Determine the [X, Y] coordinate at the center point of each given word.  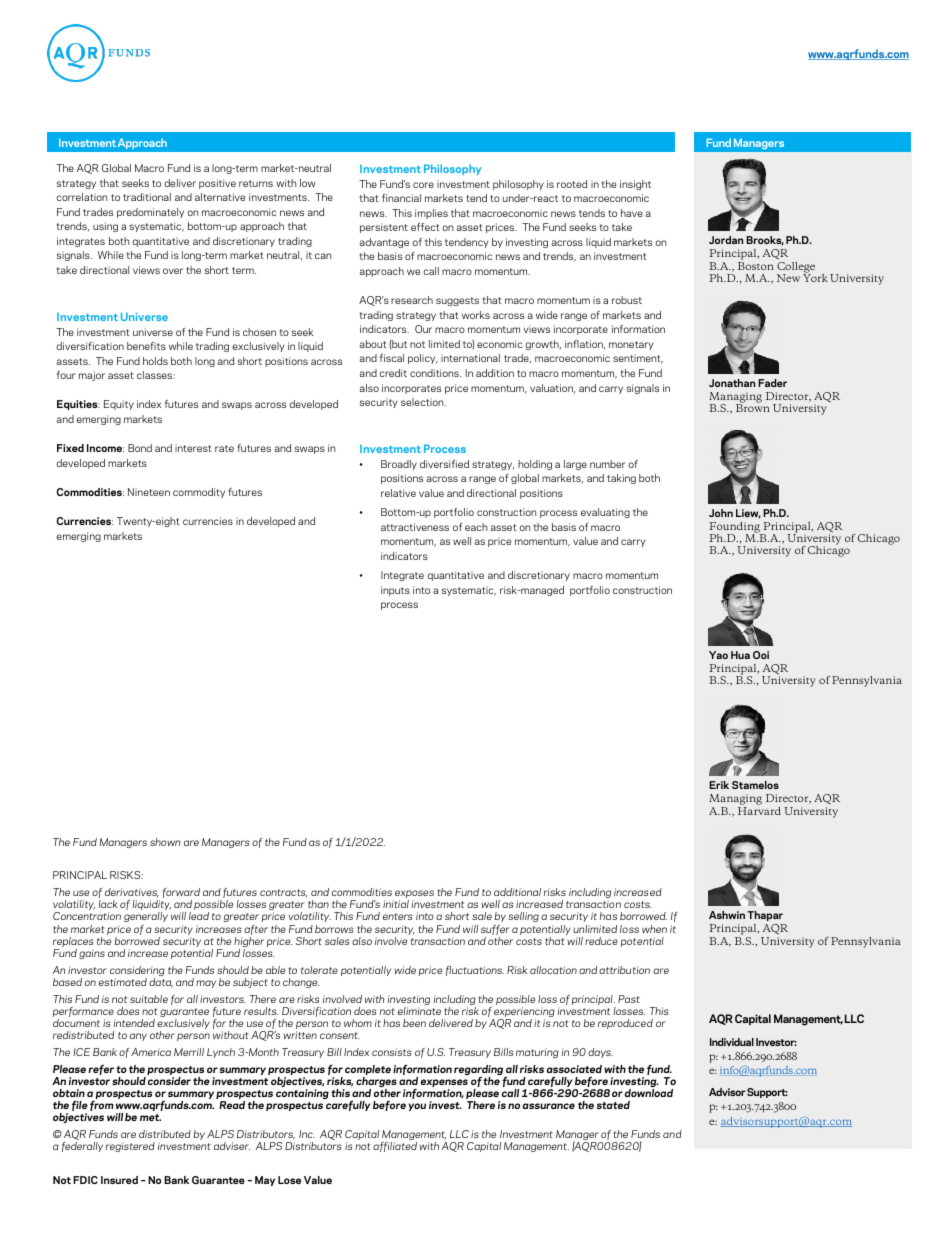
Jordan [726, 240]
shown [165, 842]
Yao [718, 655]
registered [130, 1147]
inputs [395, 591]
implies [431, 214]
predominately [150, 213]
